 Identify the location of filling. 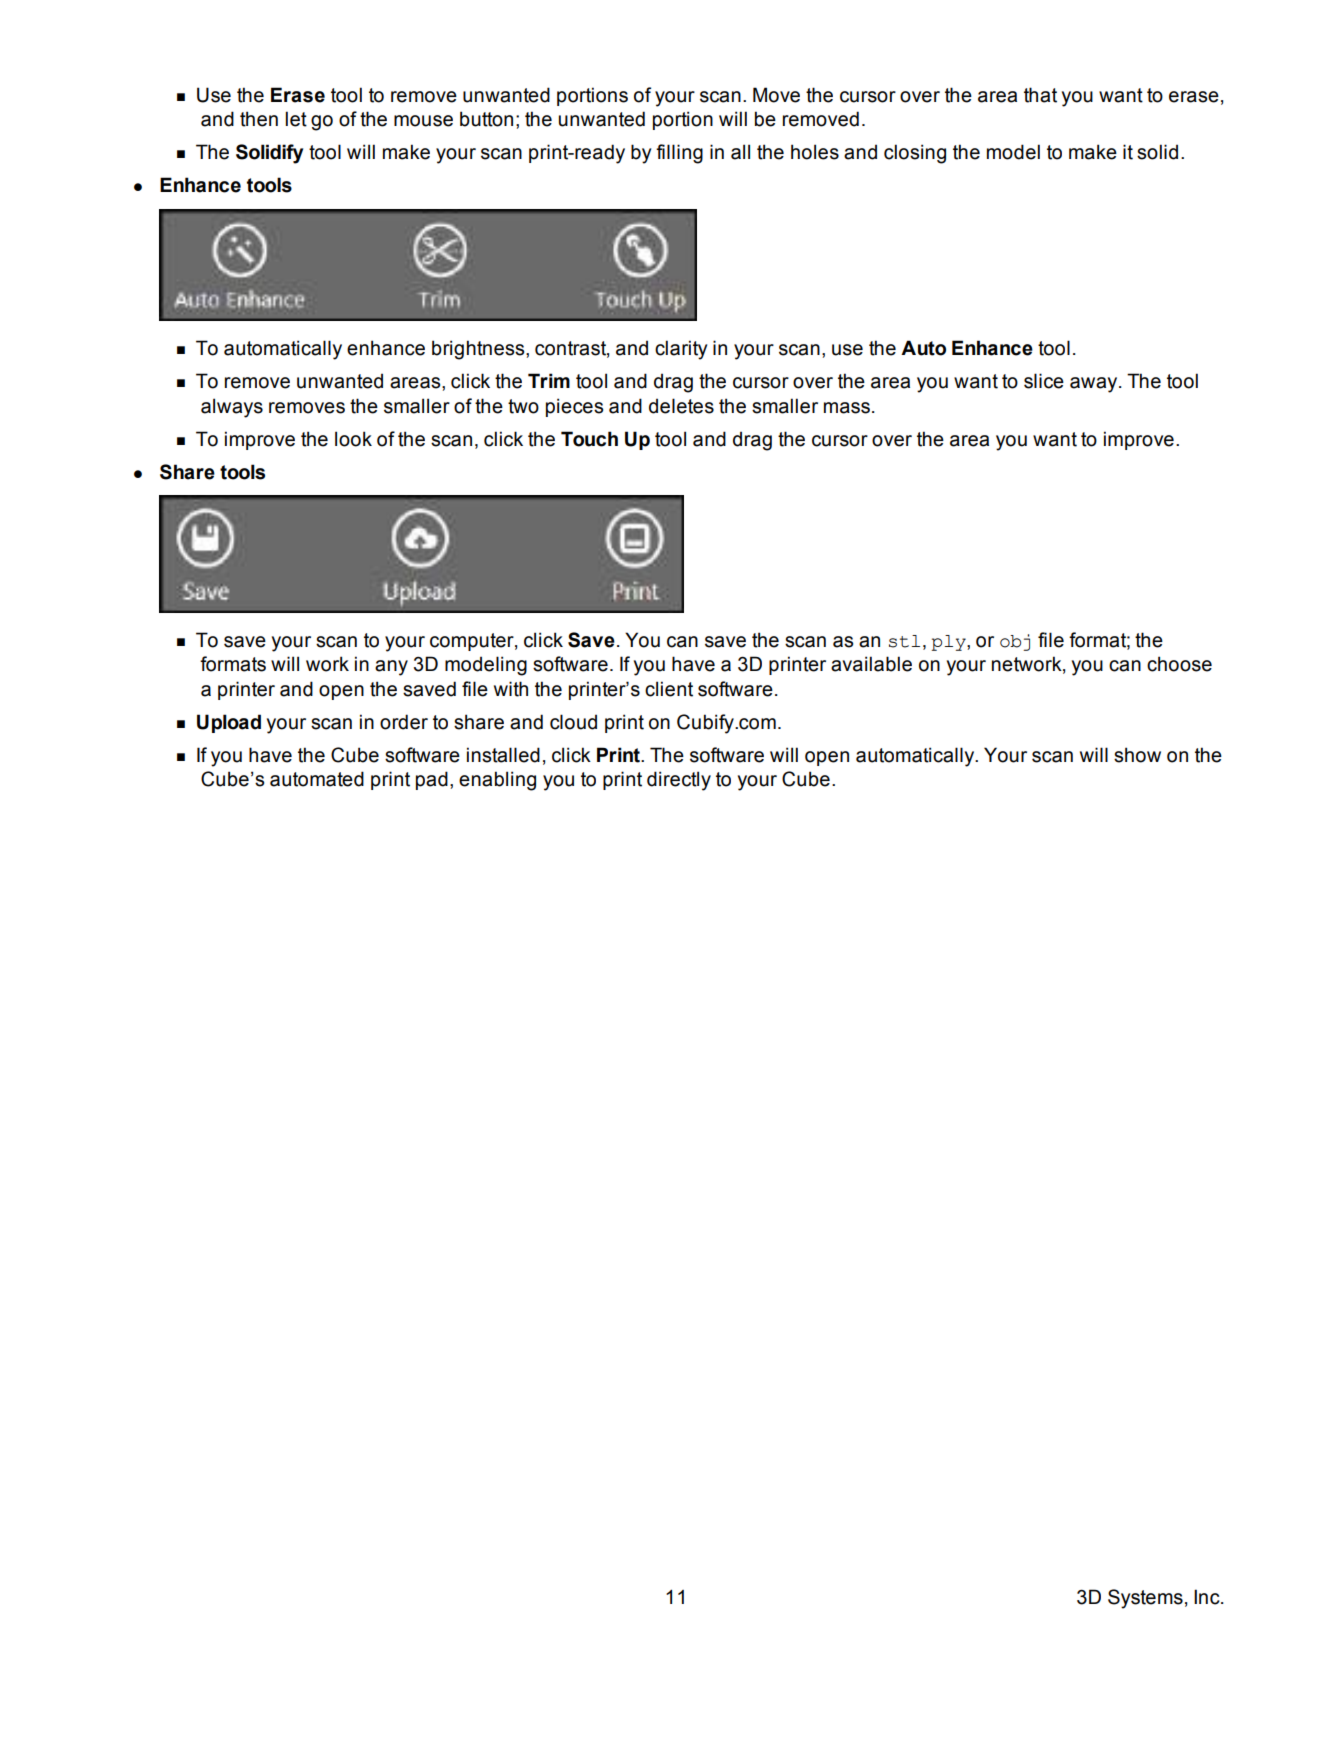
(679, 154).
